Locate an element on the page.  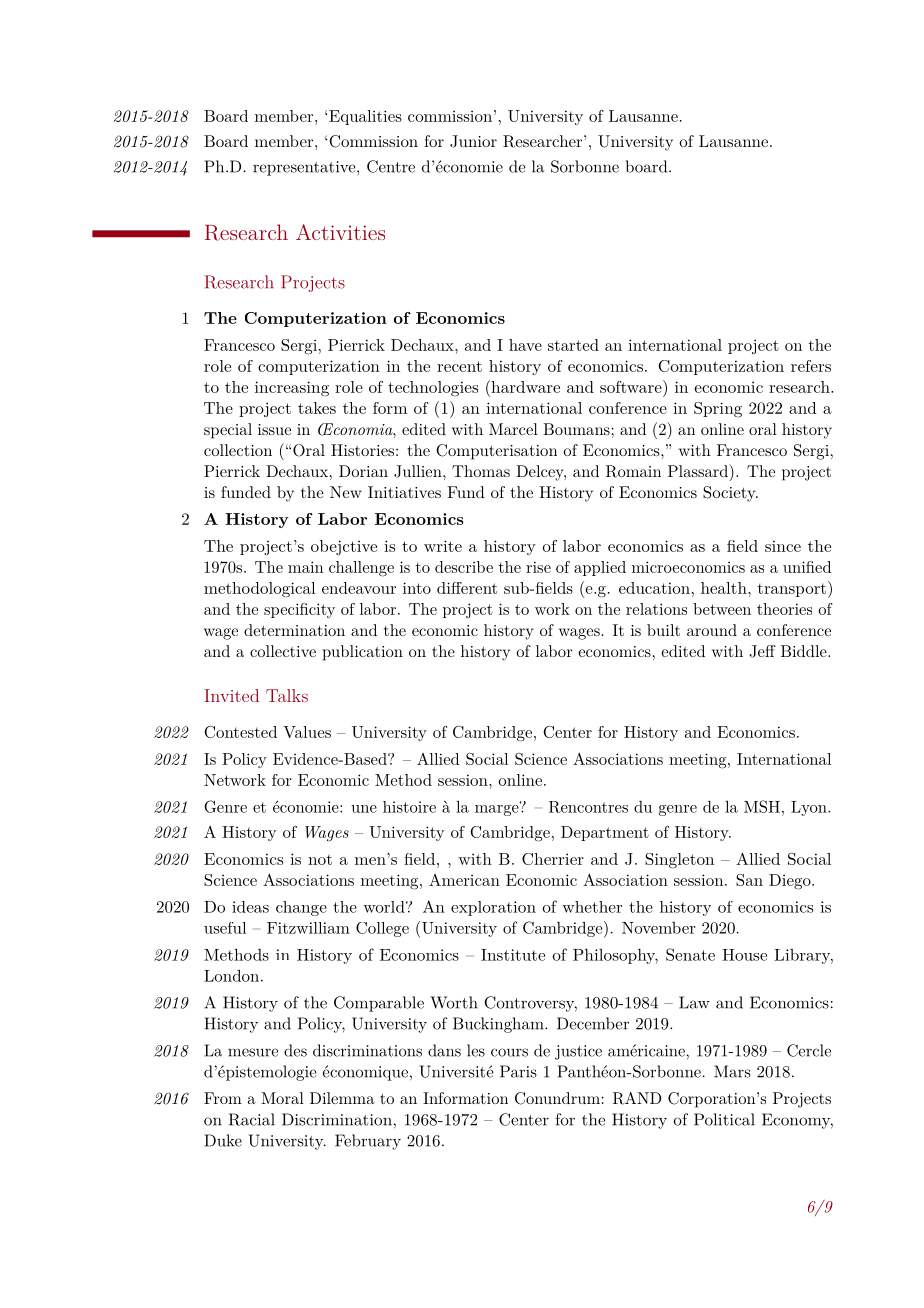
Political is located at coordinates (724, 1119).
